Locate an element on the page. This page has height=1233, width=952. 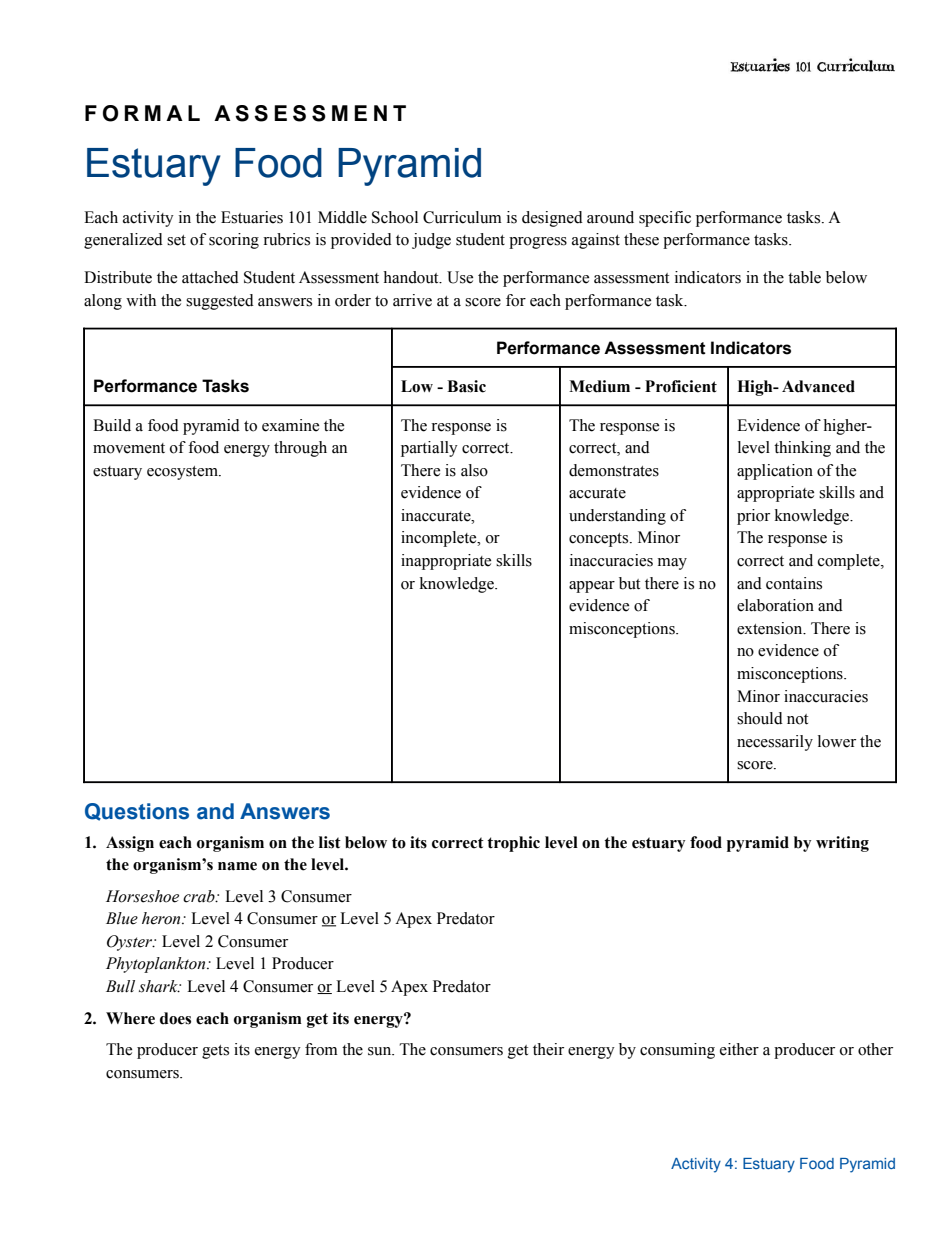
table is located at coordinates (804, 277).
